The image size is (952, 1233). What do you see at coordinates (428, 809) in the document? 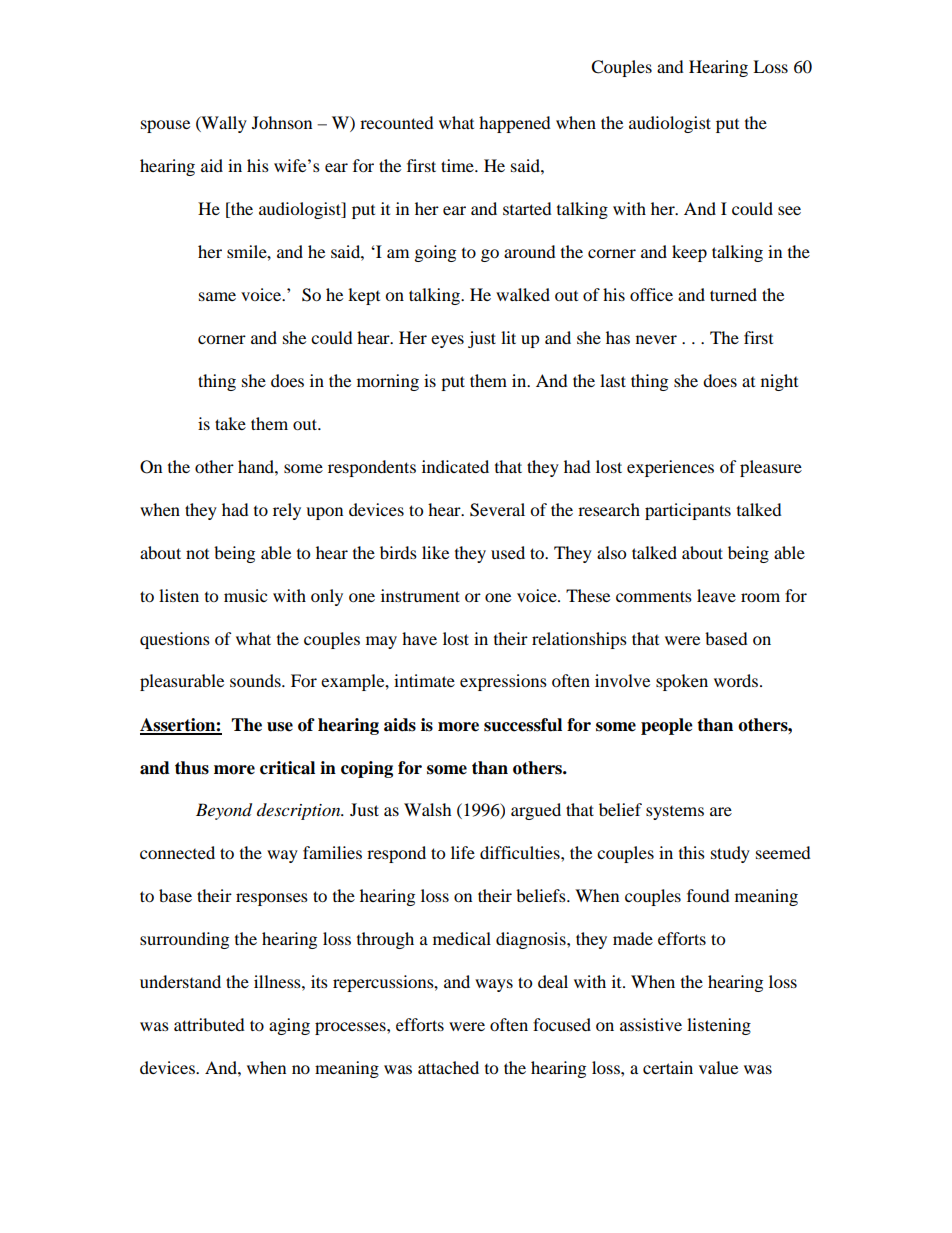
I see `Walsh` at bounding box center [428, 809].
